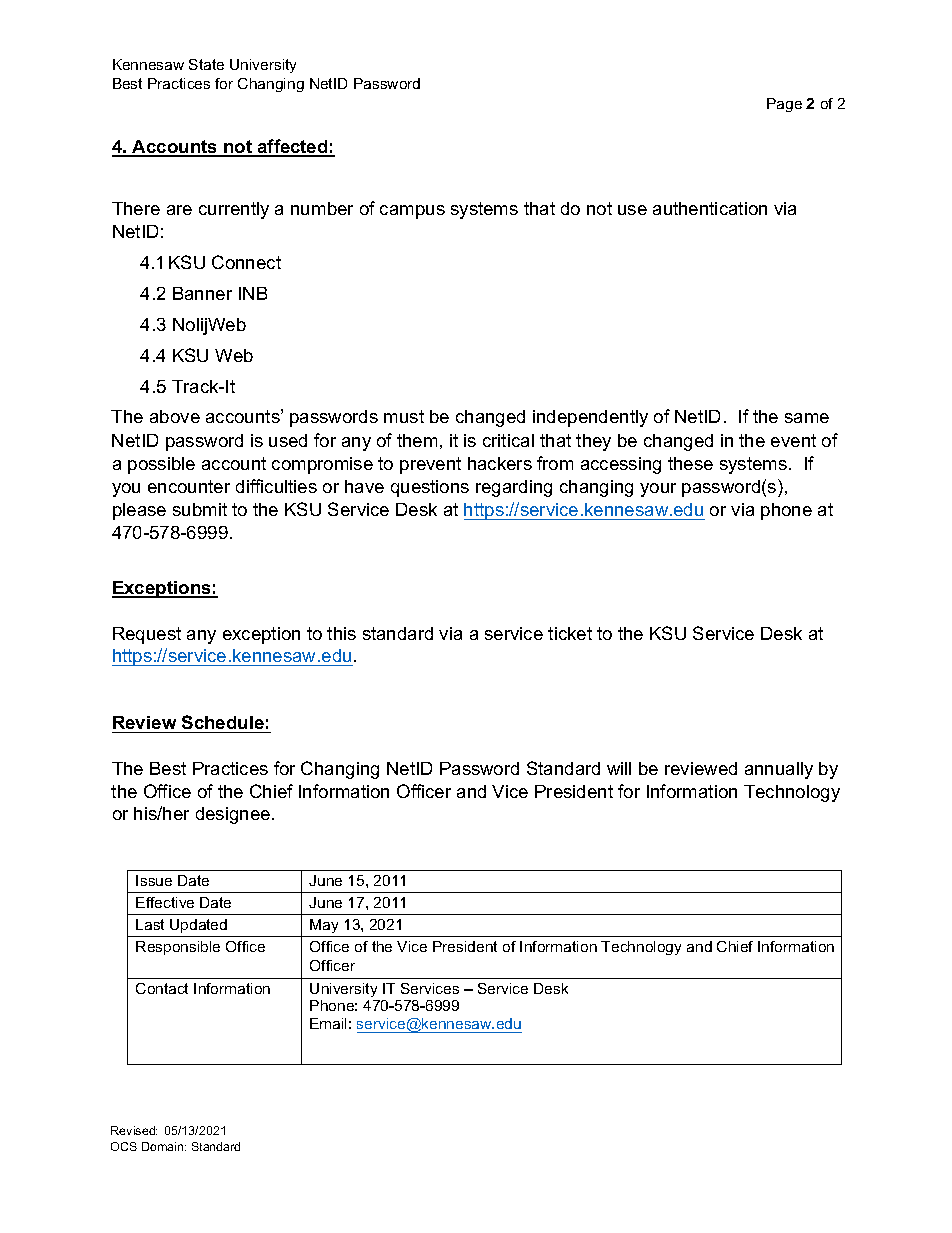 This screenshot has width=952, height=1233. Describe the element at coordinates (807, 418) in the screenshot. I see `same` at that location.
